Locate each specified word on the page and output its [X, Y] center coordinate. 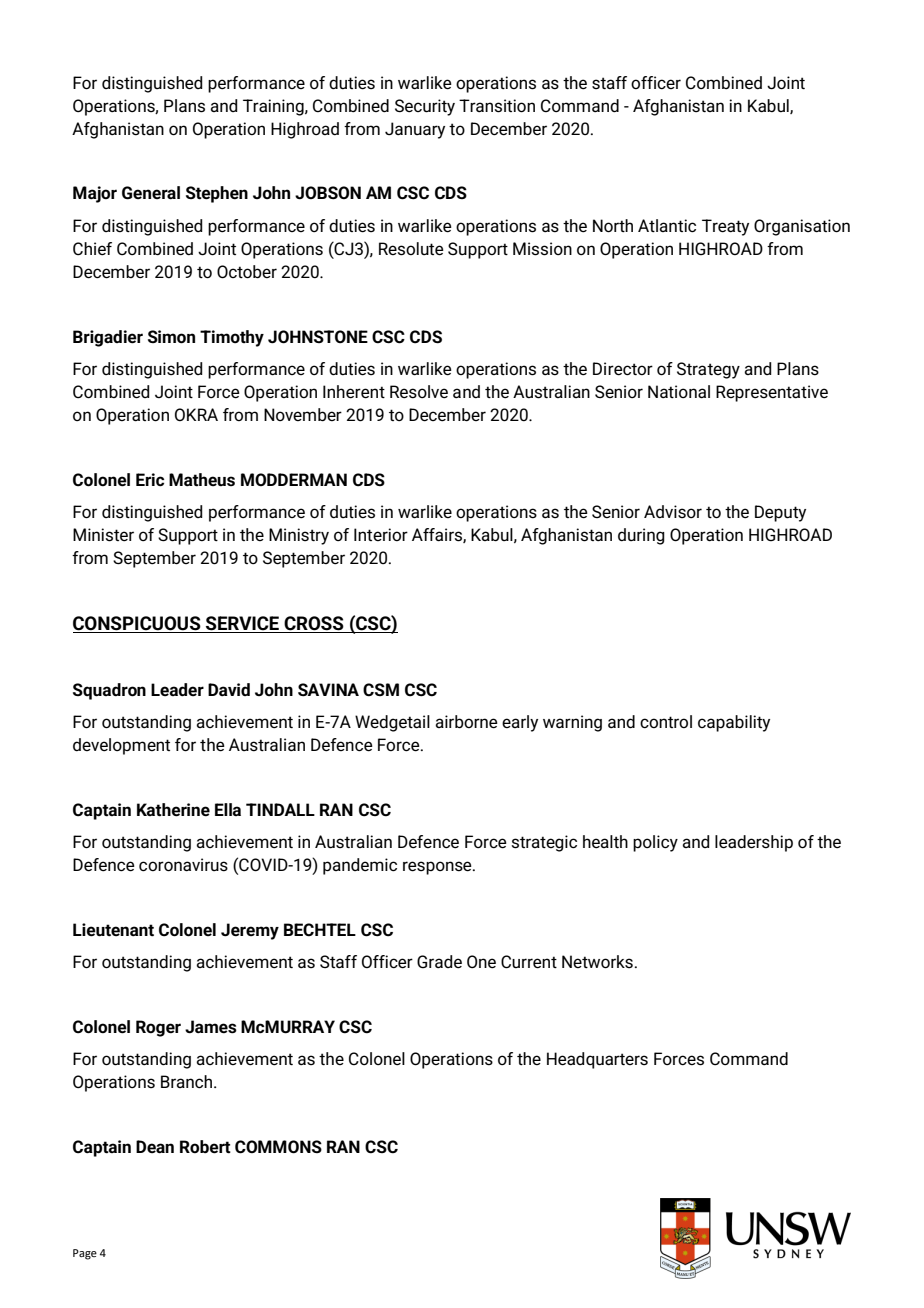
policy [655, 843]
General [151, 193]
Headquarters [597, 1060]
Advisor [673, 512]
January [415, 130]
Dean [155, 1147]
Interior [381, 534]
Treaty [725, 227]
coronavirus [183, 865]
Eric [150, 480]
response [438, 868]
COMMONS [278, 1147]
